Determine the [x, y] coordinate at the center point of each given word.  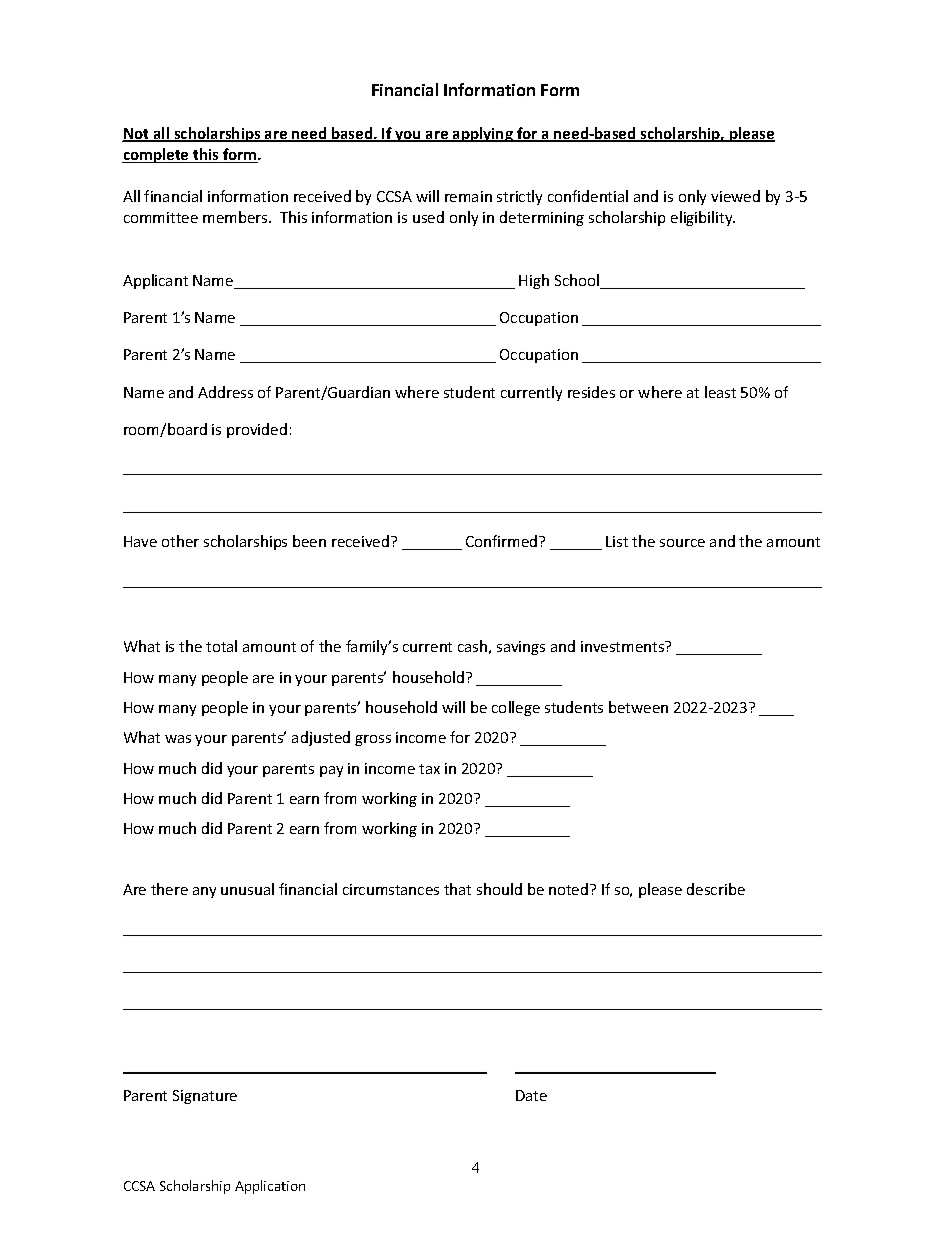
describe [716, 889]
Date [531, 1095]
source [682, 543]
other [180, 541]
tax [429, 769]
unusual [247, 889]
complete [156, 155]
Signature [205, 1097]
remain [468, 196]
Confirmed [503, 541]
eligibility [703, 218]
